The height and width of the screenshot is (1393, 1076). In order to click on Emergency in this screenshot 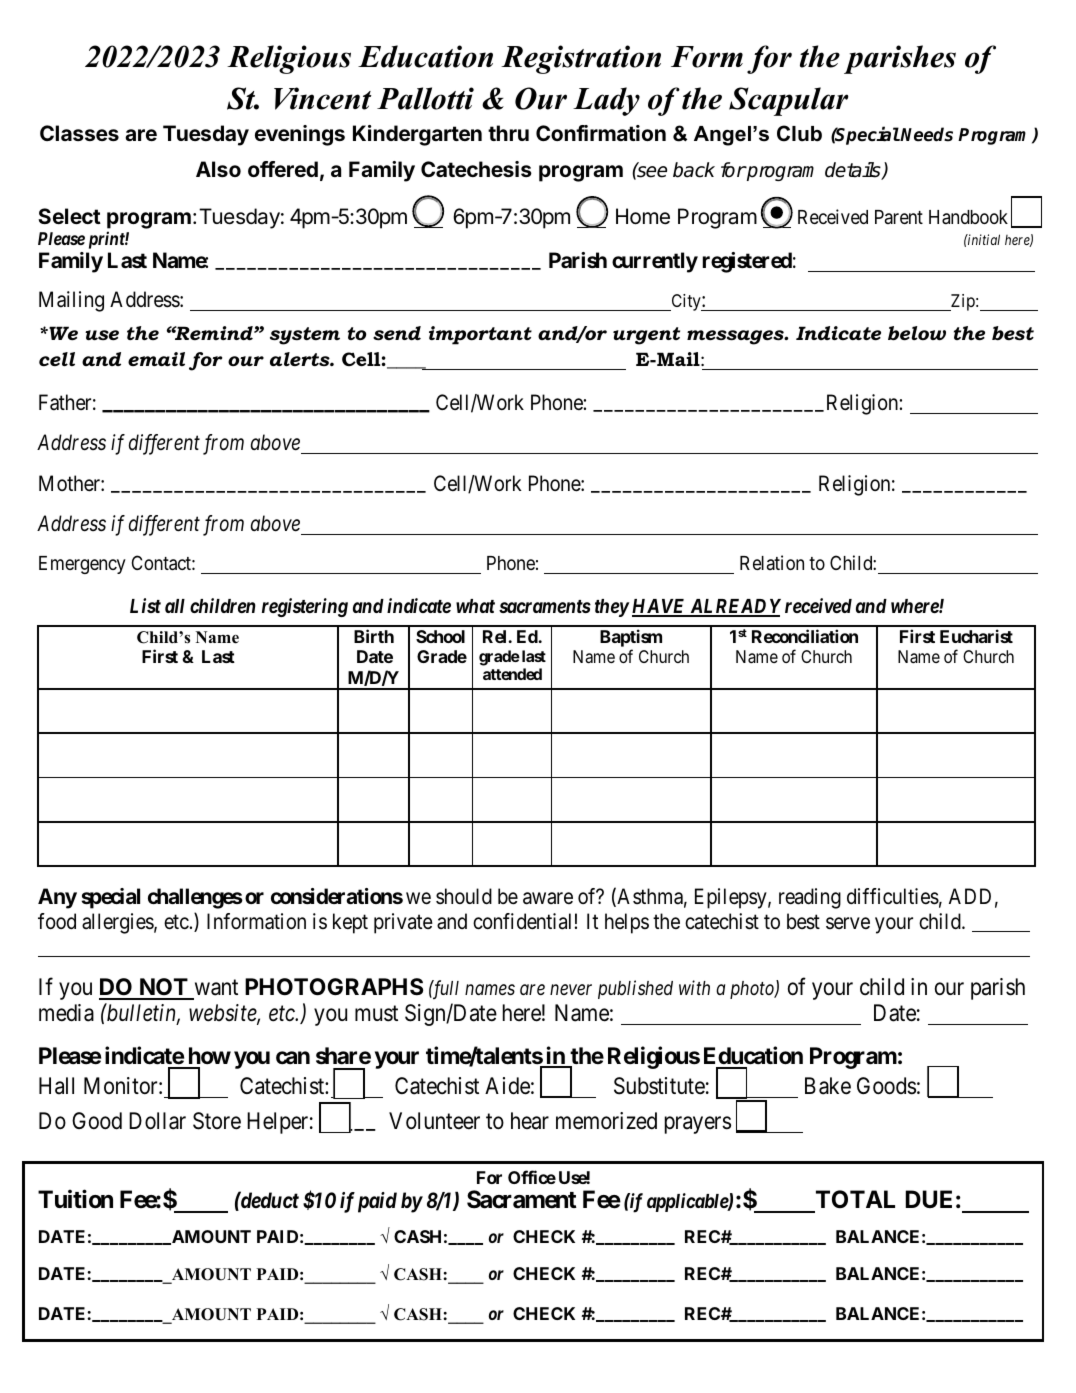, I will do `click(82, 565)`.
